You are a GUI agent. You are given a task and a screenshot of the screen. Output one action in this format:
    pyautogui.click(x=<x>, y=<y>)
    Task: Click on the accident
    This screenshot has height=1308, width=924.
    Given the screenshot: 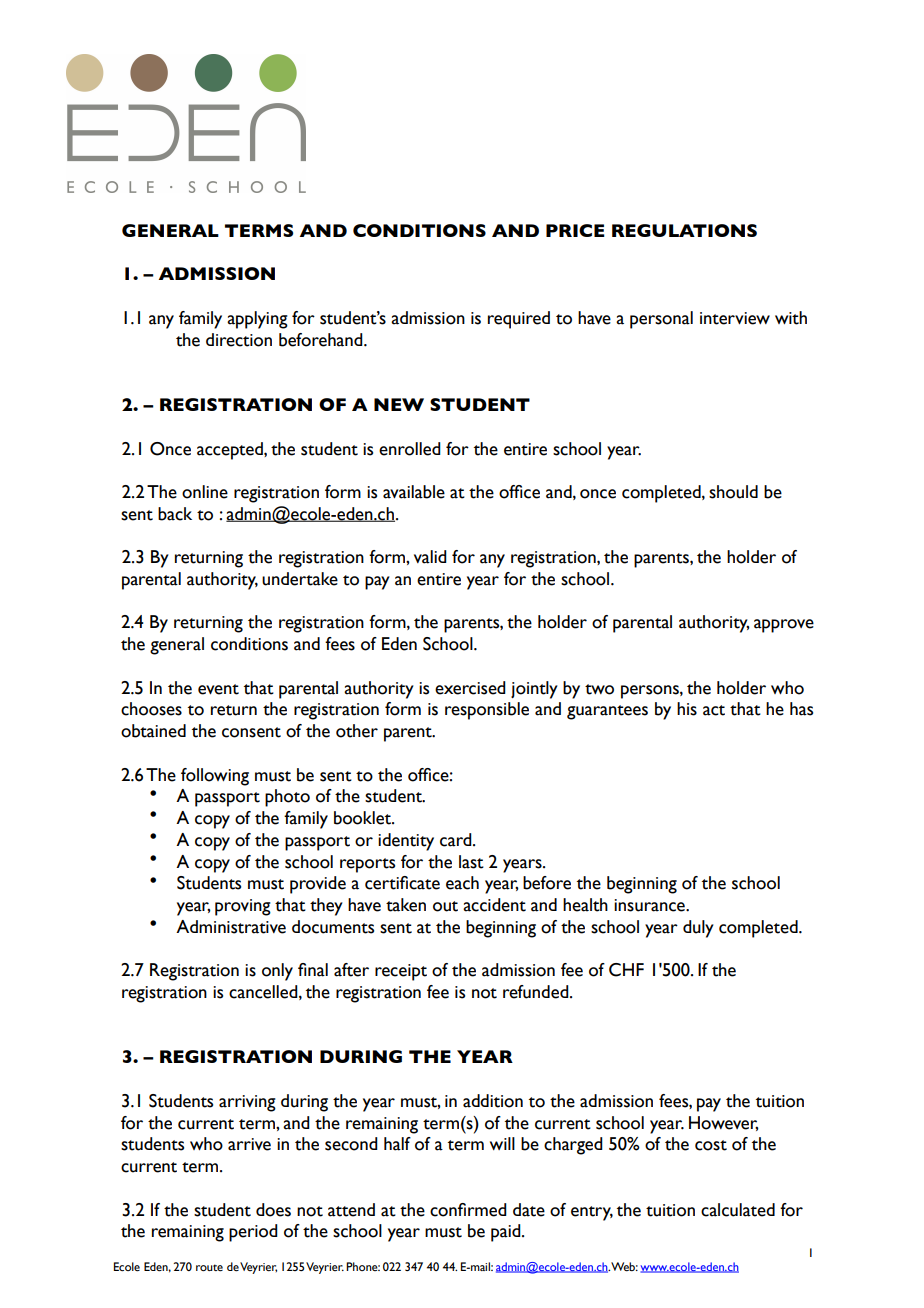 What is the action you would take?
    pyautogui.click(x=494, y=905)
